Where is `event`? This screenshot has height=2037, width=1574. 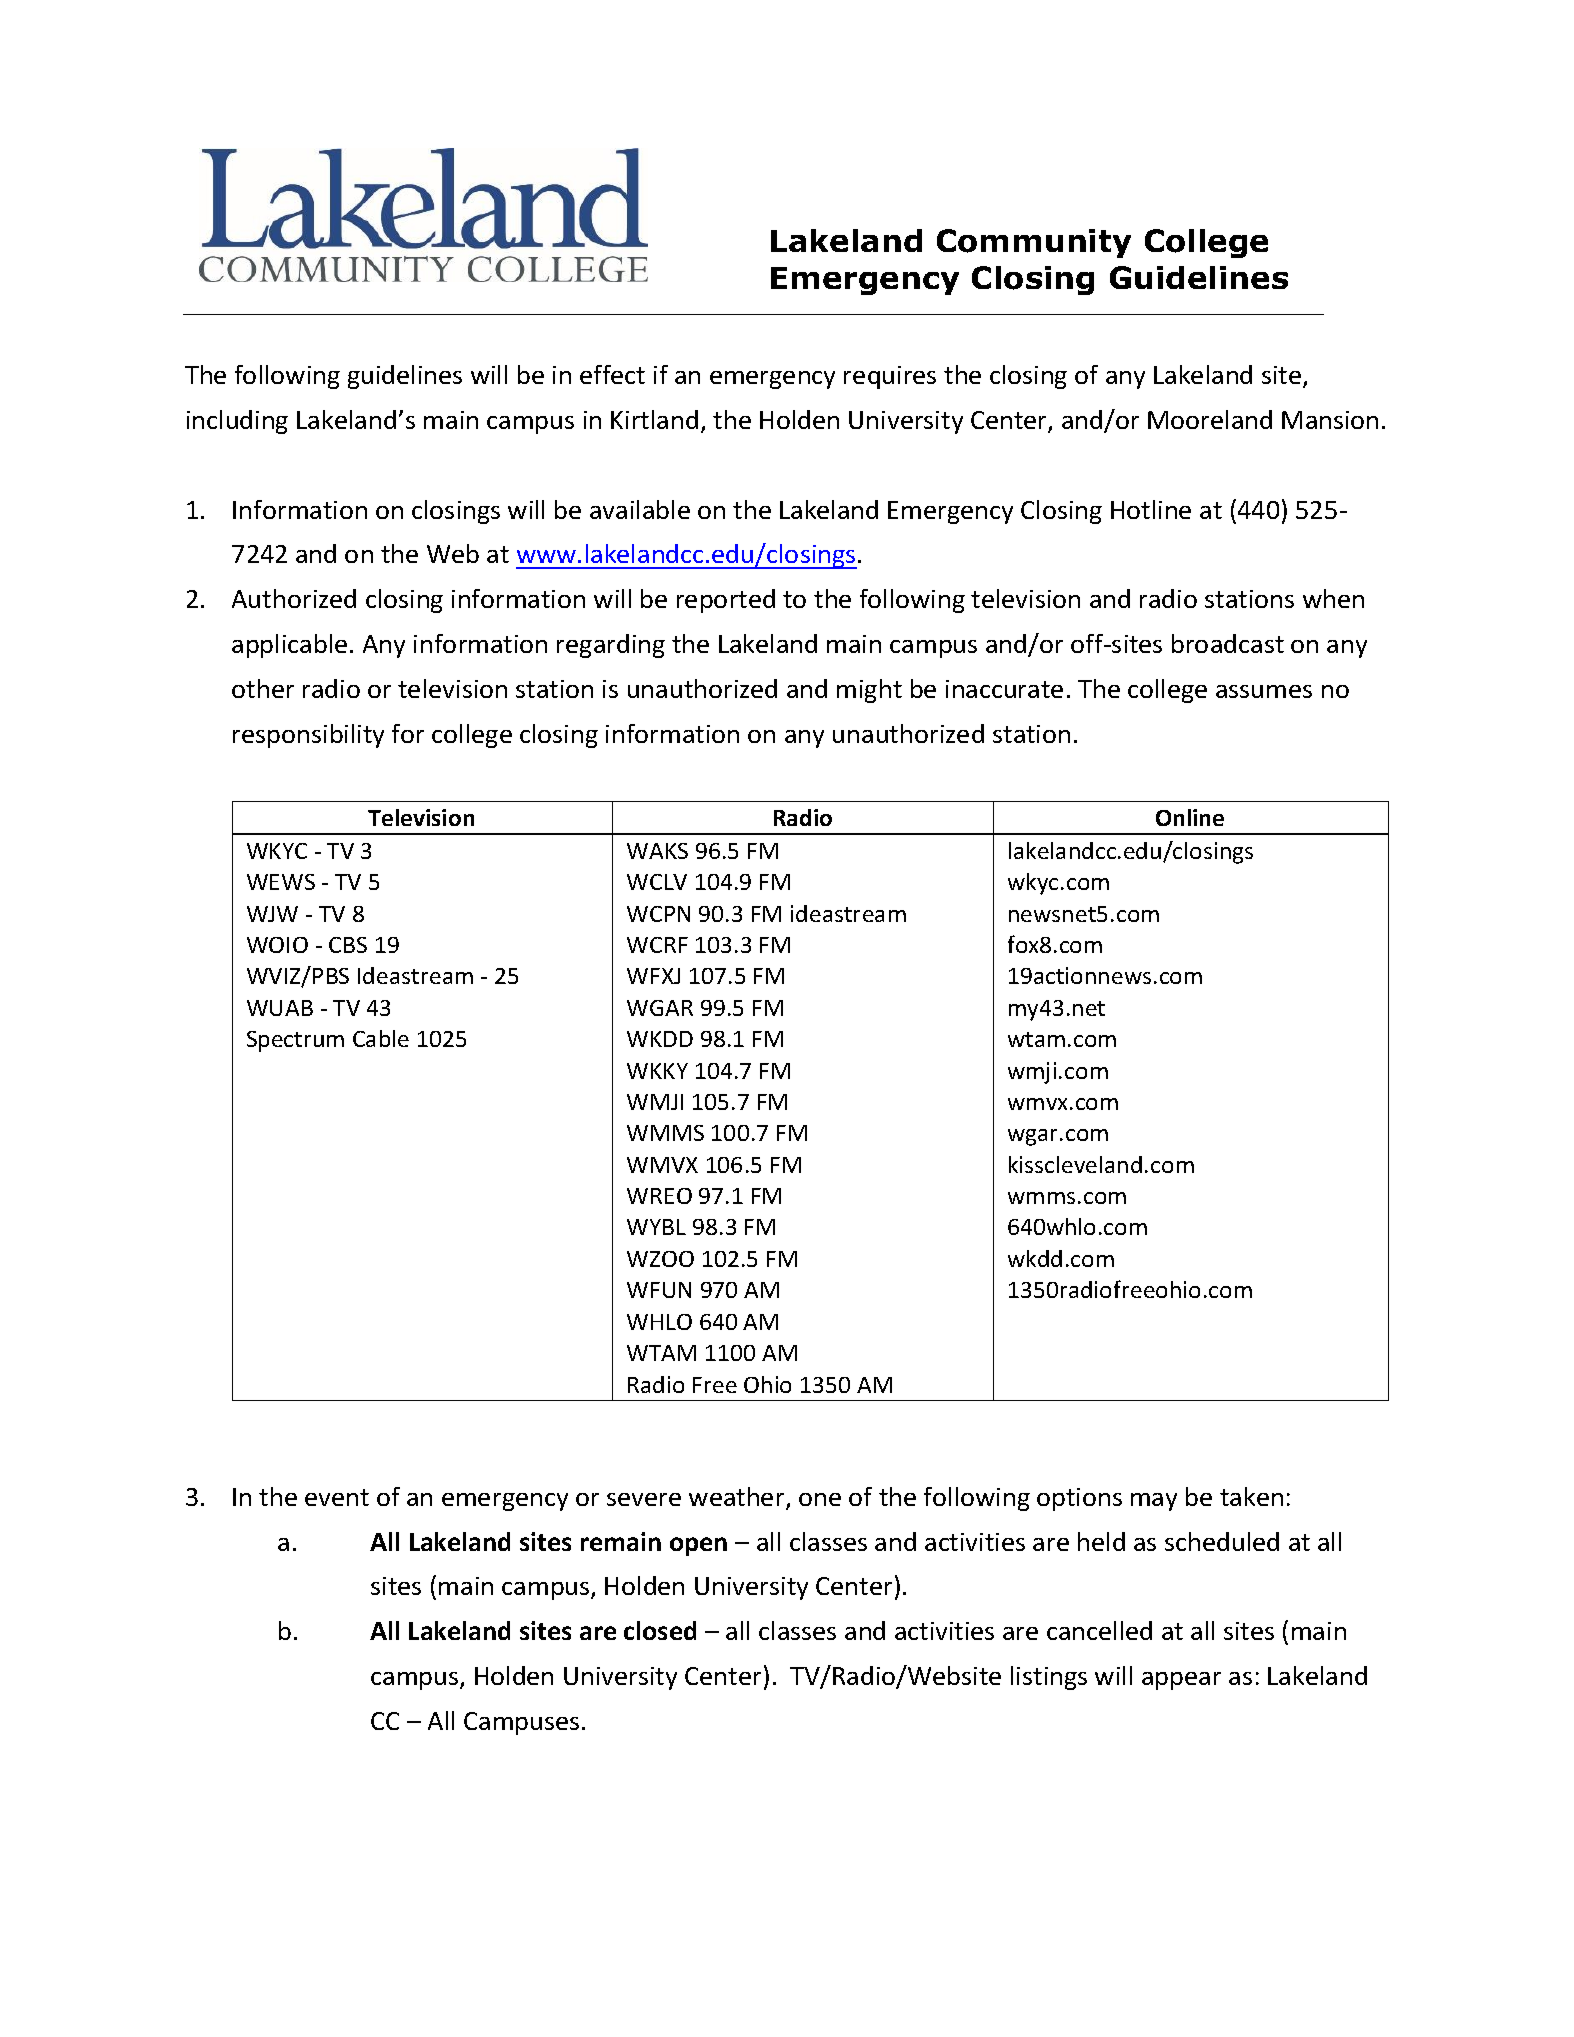 event is located at coordinates (337, 1497).
